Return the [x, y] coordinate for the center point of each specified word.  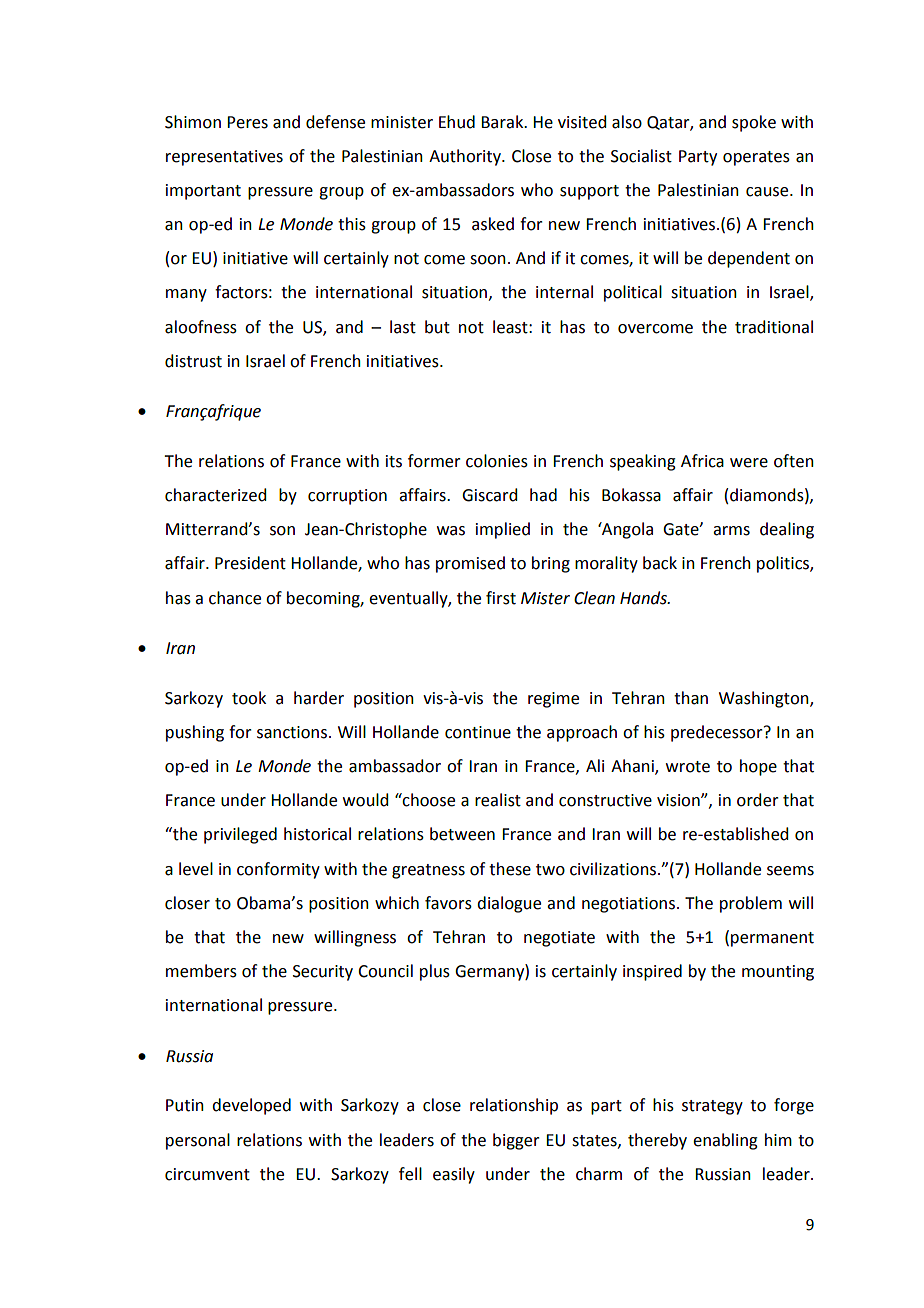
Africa [702, 461]
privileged [240, 835]
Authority [466, 157]
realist [498, 800]
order [758, 800]
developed [251, 1106]
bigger [516, 1141]
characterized [215, 495]
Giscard [489, 495]
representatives [224, 158]
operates [756, 158]
